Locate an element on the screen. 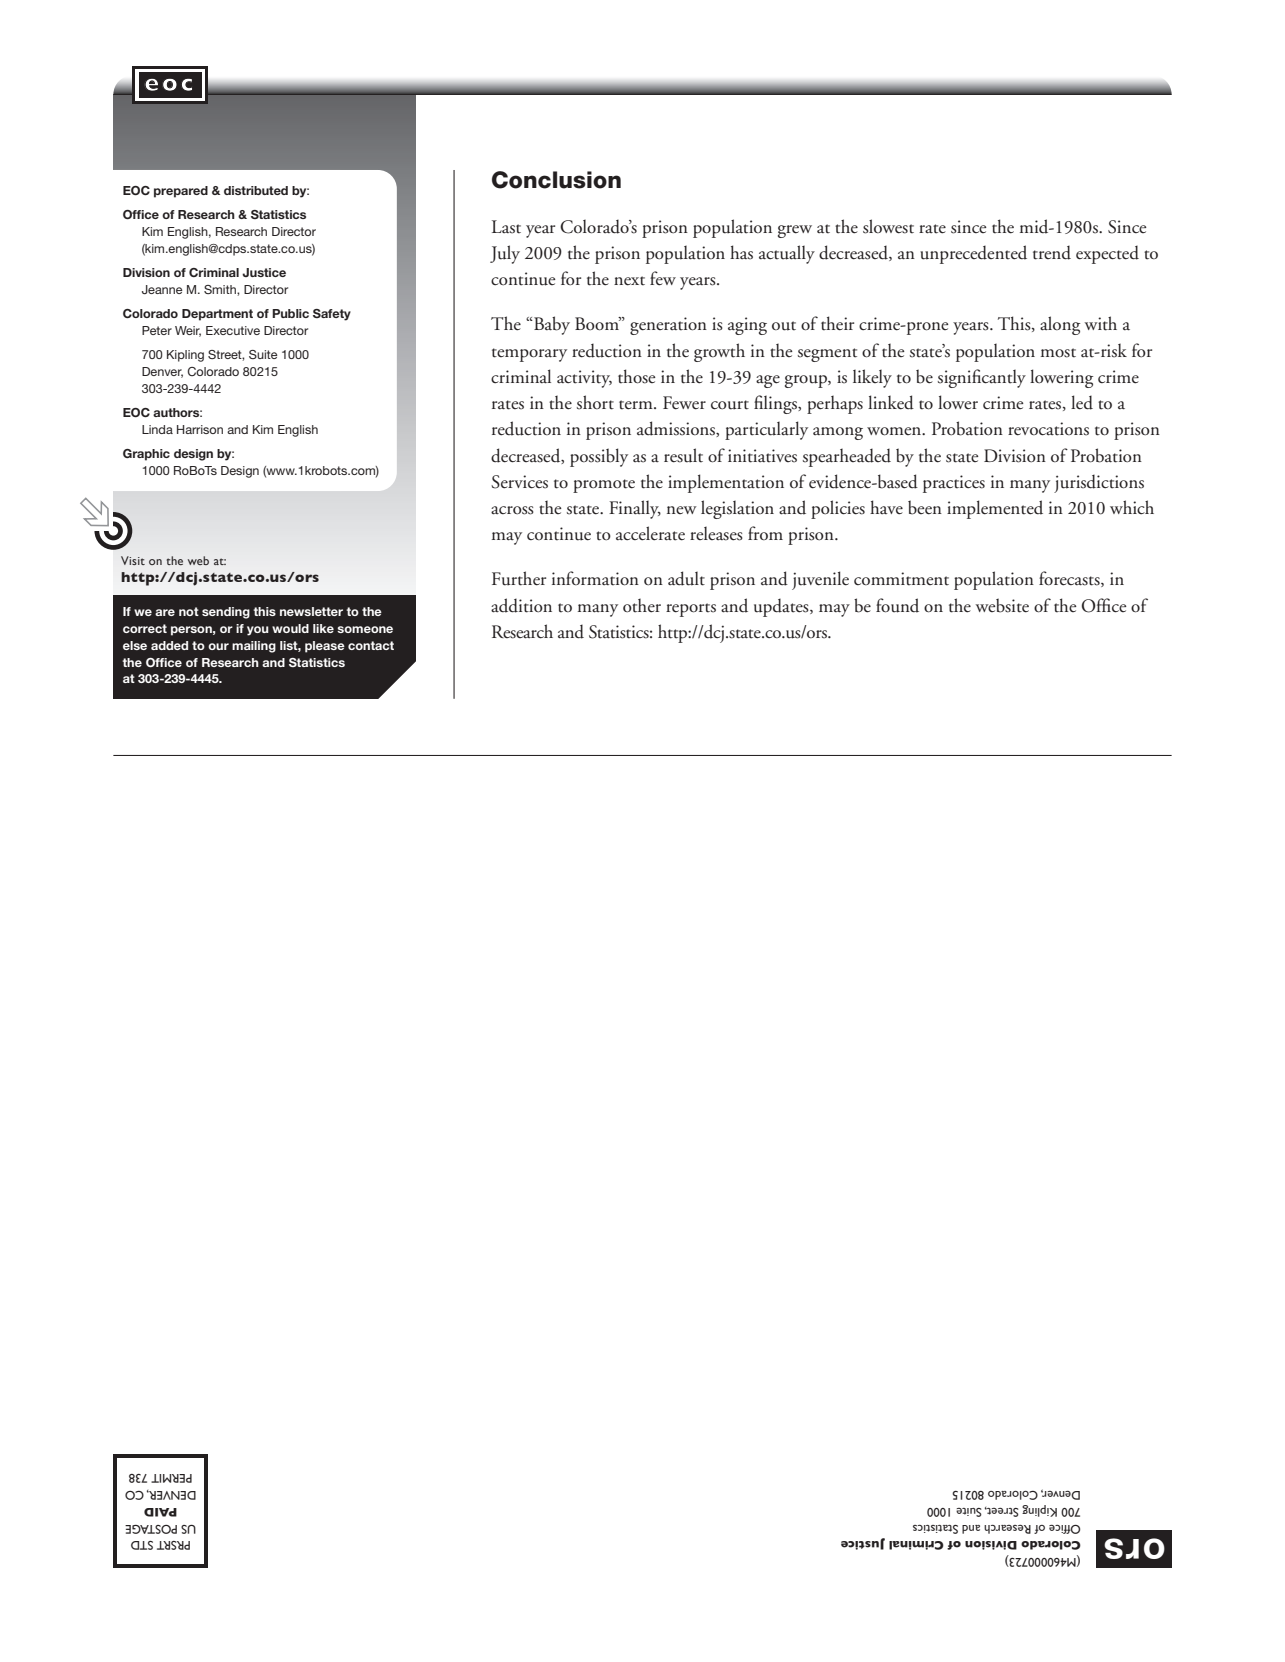 The width and height of the screenshot is (1285, 1662). led is located at coordinates (1082, 402).
